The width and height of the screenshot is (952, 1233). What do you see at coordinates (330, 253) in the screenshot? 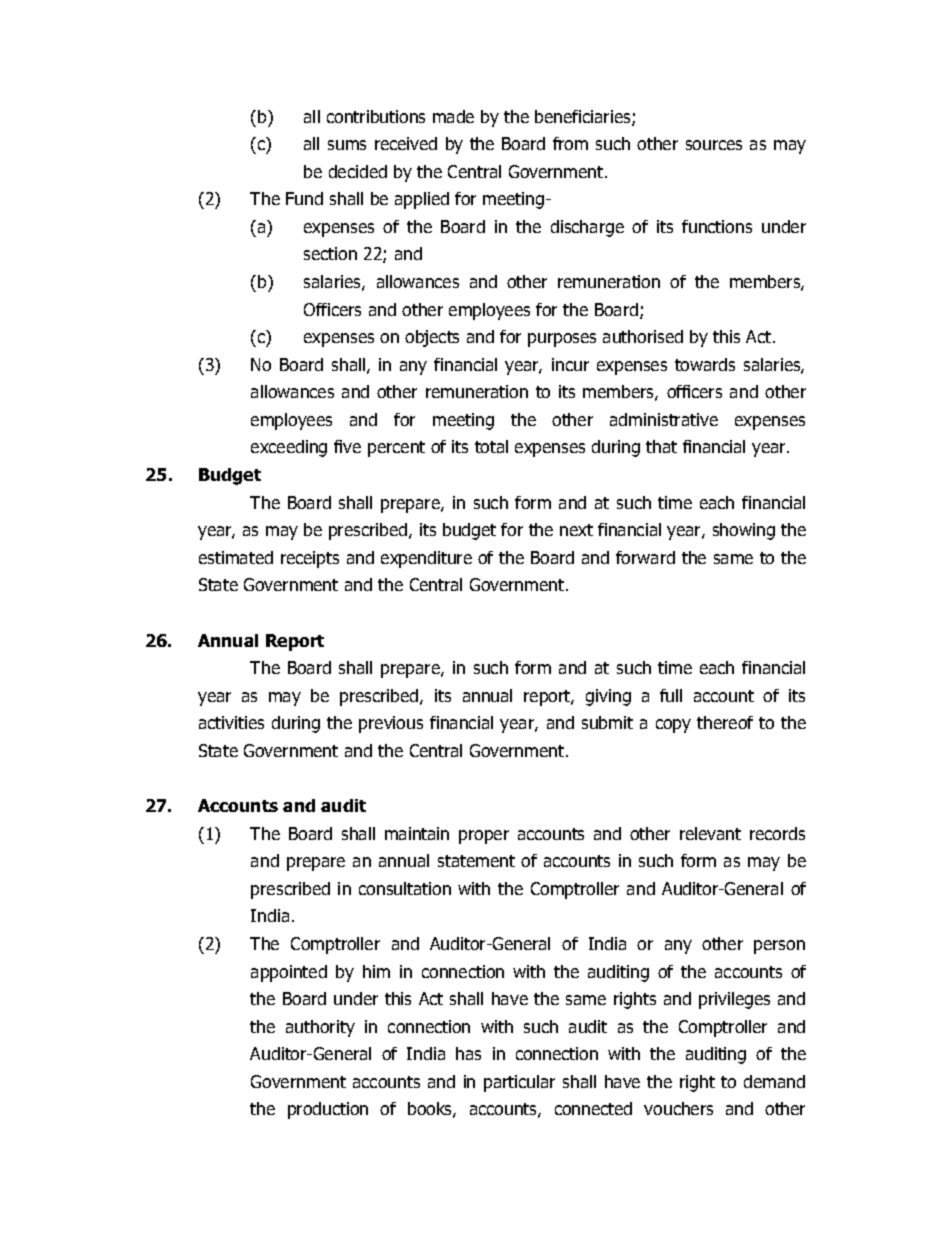
I see `section` at bounding box center [330, 253].
